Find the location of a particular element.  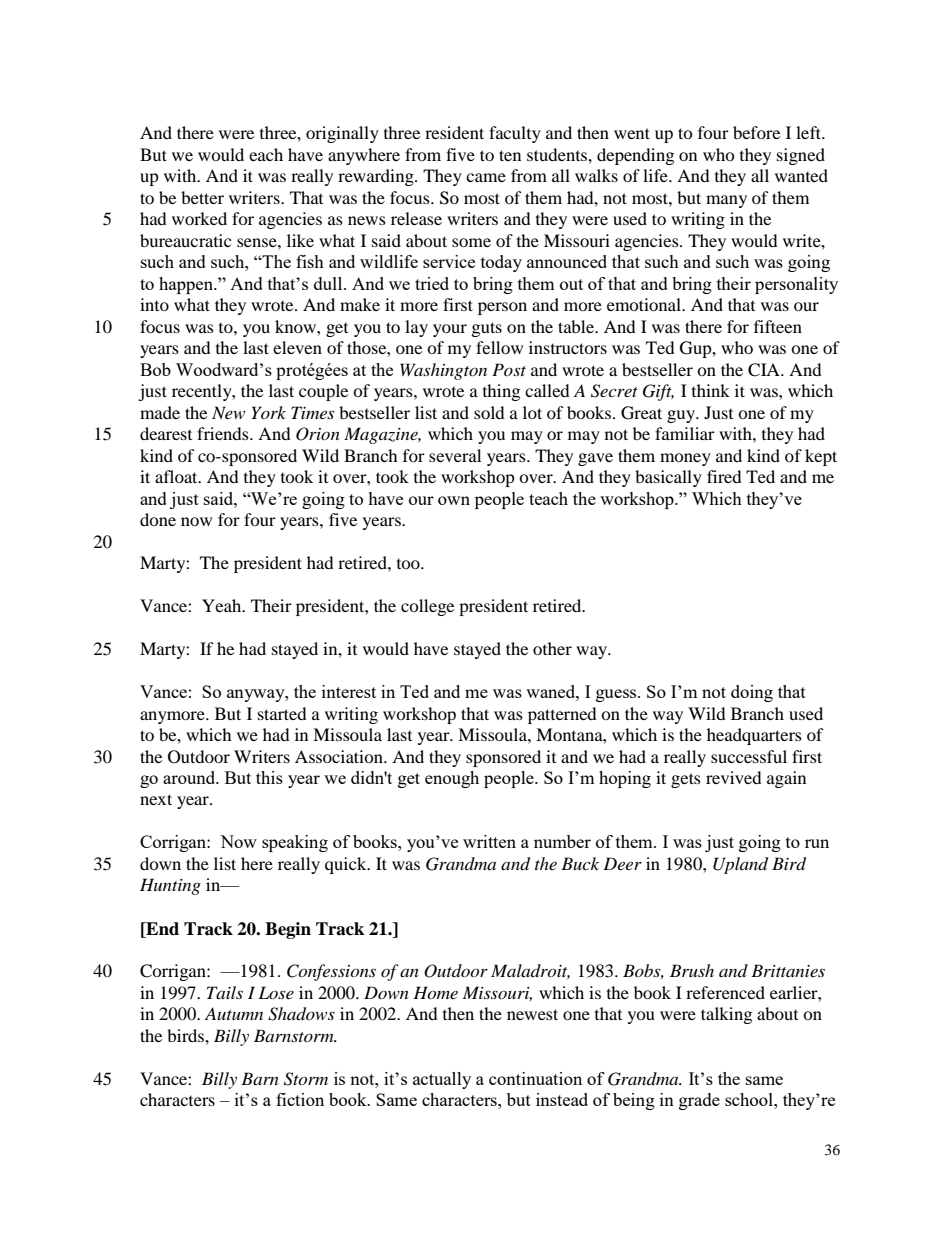

speaking is located at coordinates (295, 843).
